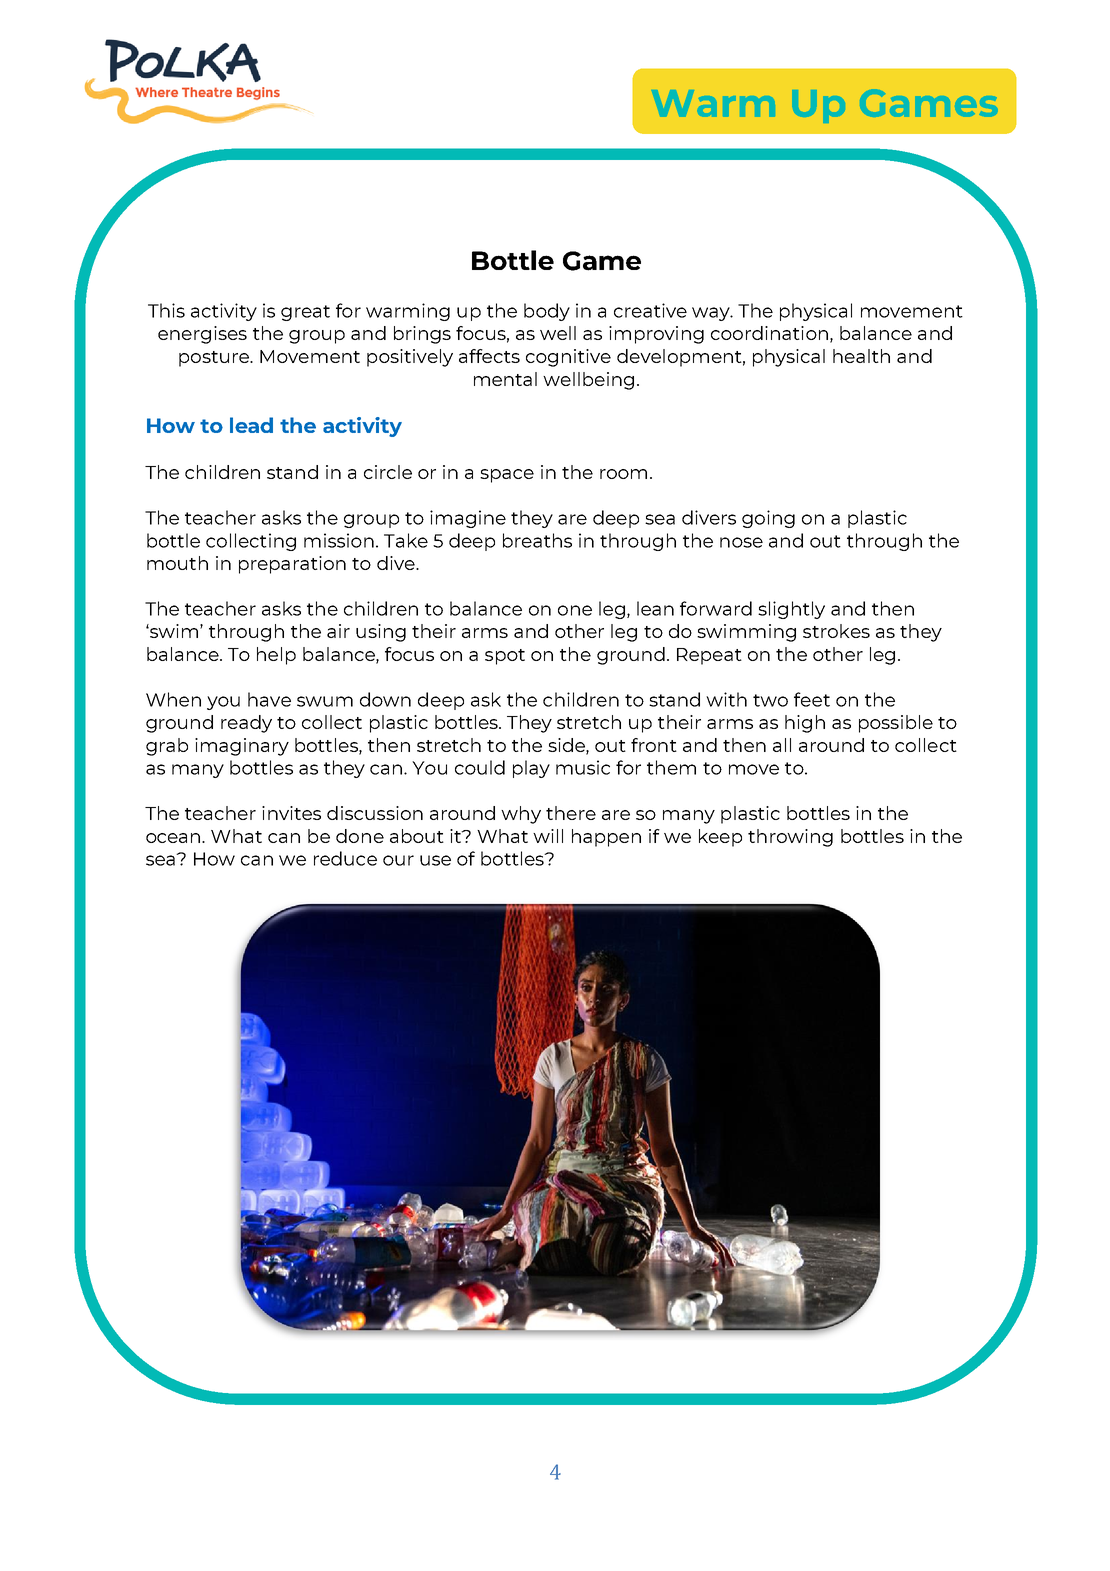 This screenshot has width=1110, height=1571. Describe the element at coordinates (548, 836) in the screenshot. I see `will` at that location.
